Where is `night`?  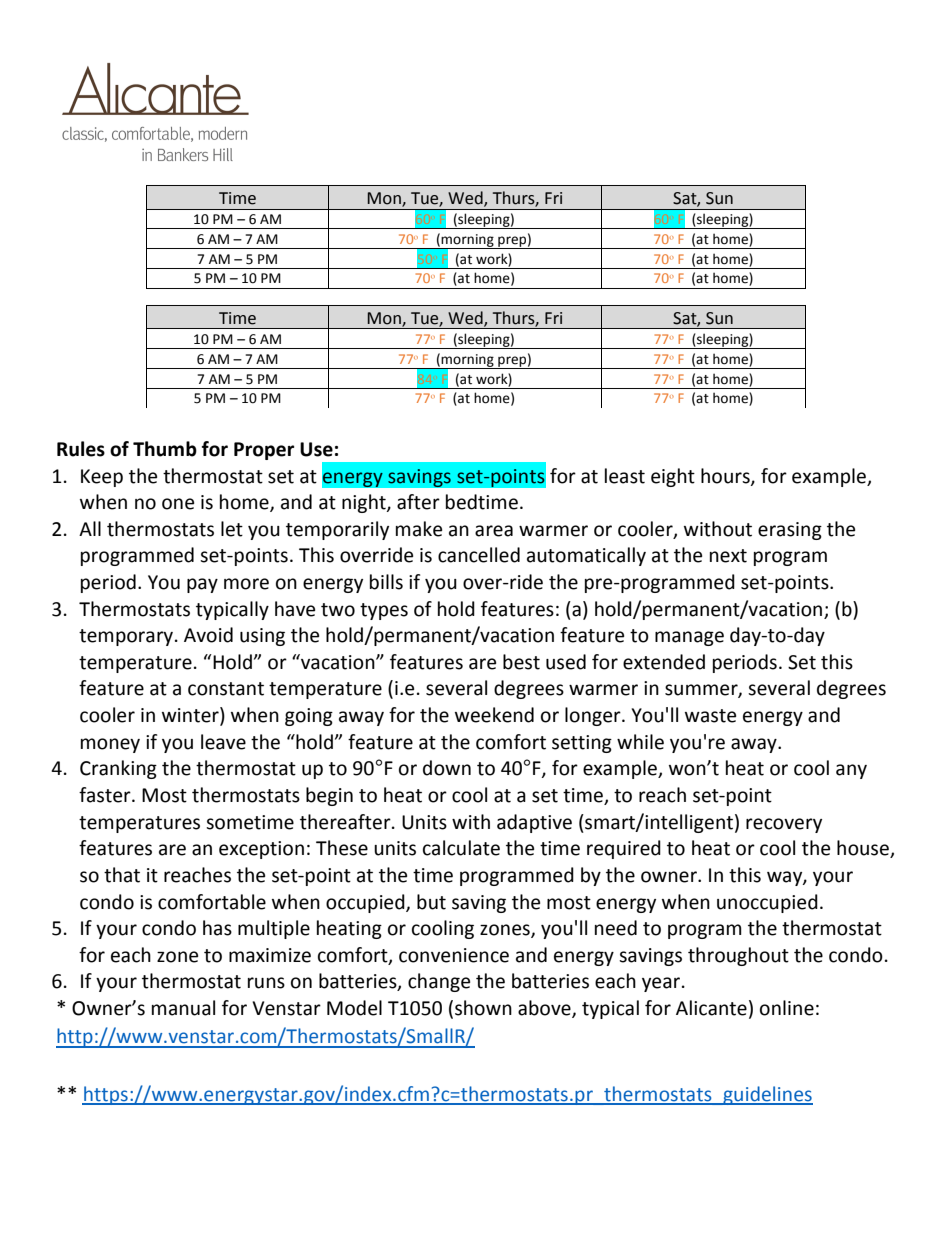 night is located at coordinates (365, 503).
